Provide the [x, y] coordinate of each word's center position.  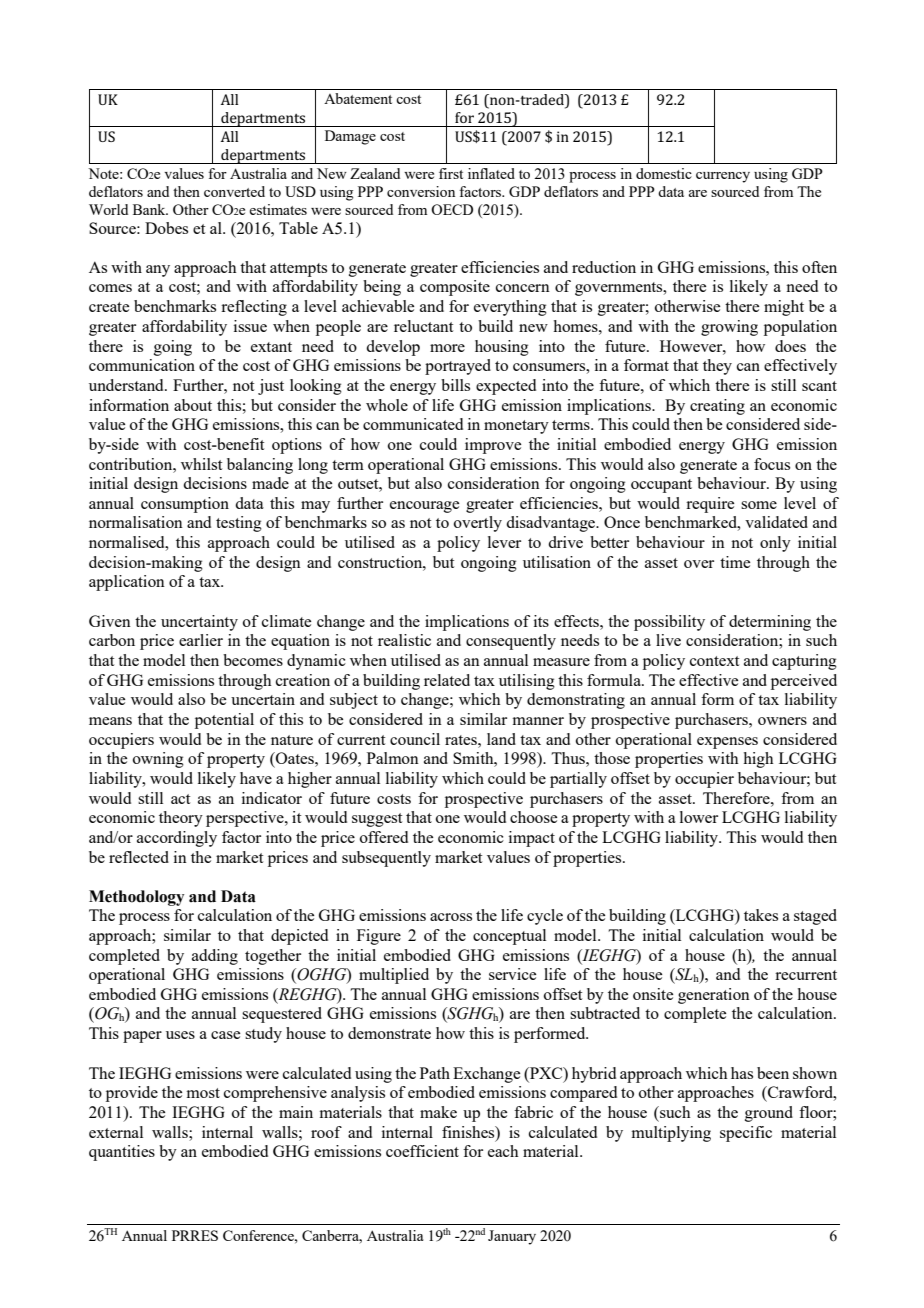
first [451, 173]
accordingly [177, 839]
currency [723, 177]
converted [234, 191]
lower [699, 817]
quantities [122, 1153]
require [710, 505]
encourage [424, 507]
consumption [185, 505]
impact [532, 839]
